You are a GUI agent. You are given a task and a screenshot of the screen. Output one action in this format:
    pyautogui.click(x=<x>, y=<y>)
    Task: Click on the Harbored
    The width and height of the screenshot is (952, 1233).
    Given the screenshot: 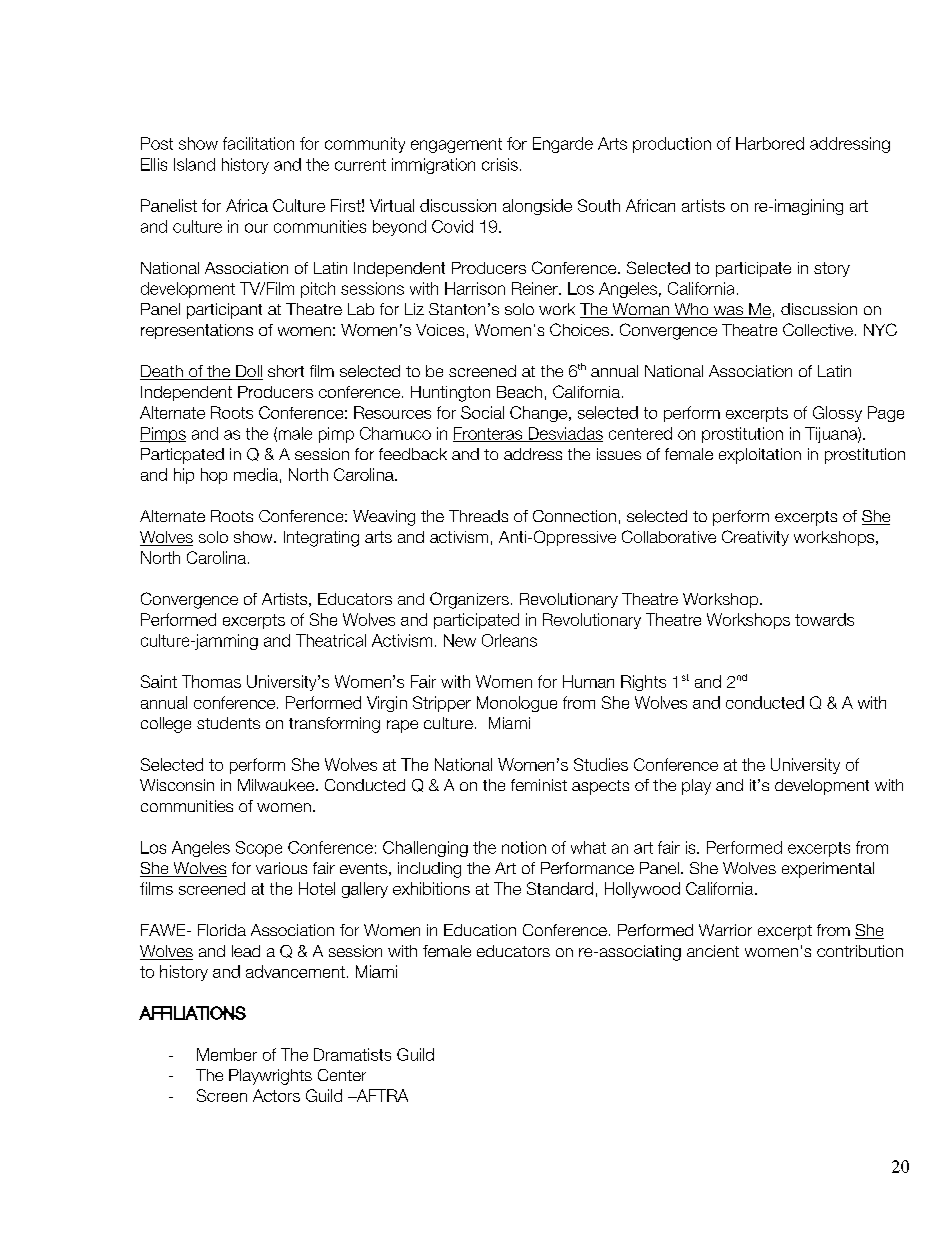 What is the action you would take?
    pyautogui.click(x=770, y=143)
